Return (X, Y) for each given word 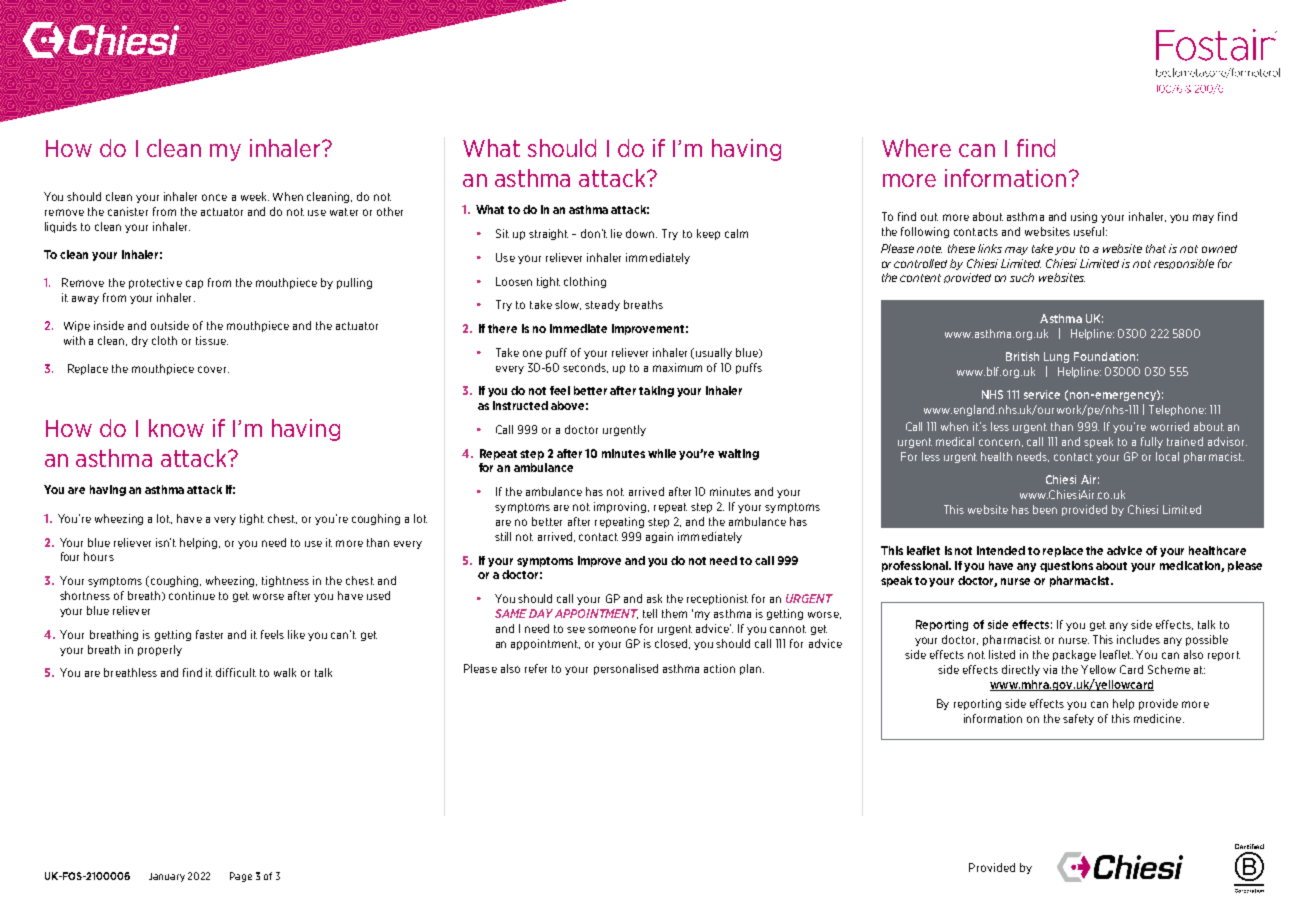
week (255, 196)
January (167, 877)
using (1084, 217)
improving (621, 507)
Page (241, 877)
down (641, 233)
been (1045, 509)
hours (99, 556)
